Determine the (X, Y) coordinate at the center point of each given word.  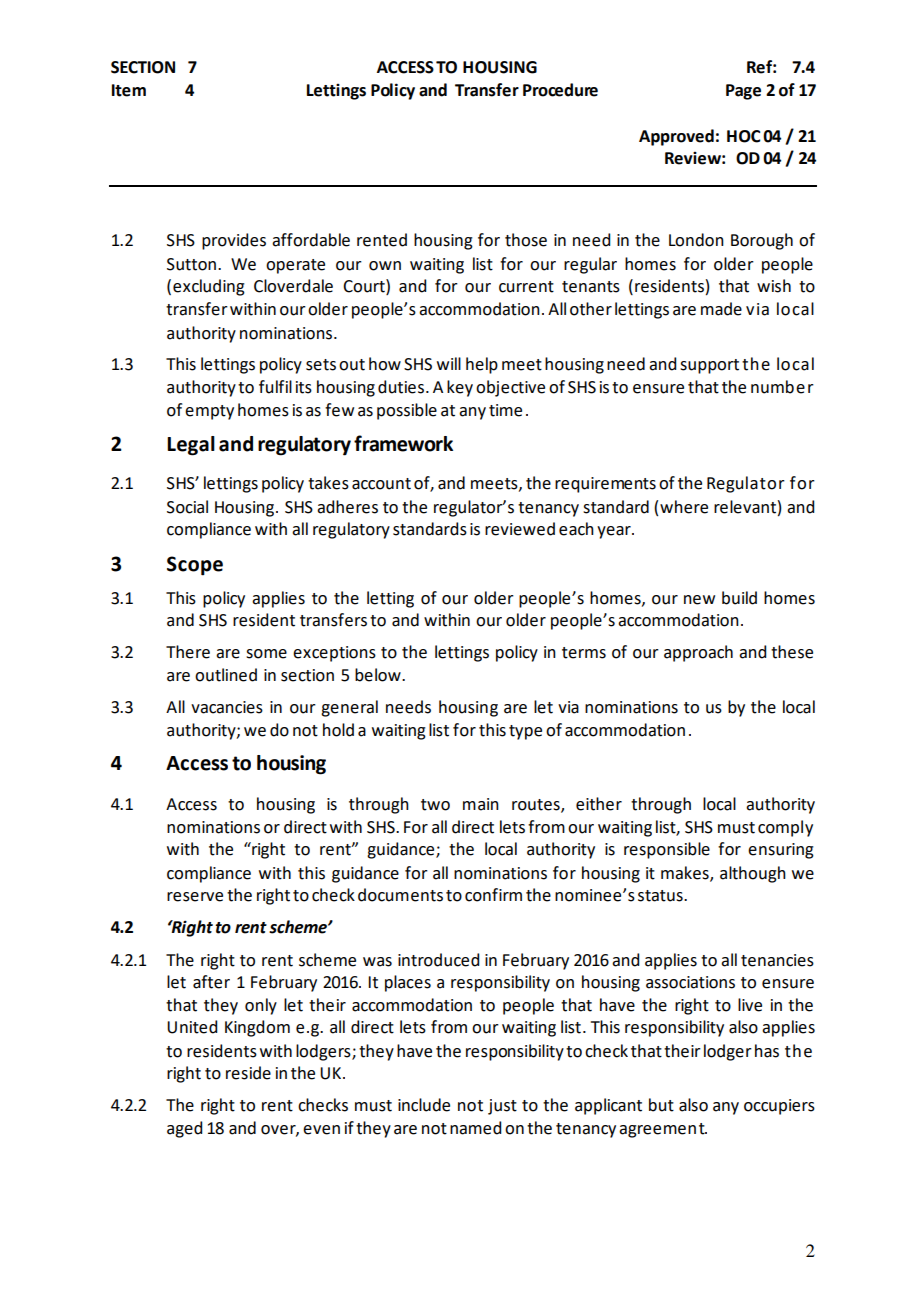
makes (686, 873)
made (721, 309)
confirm (493, 895)
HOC (744, 136)
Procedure (560, 90)
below (379, 675)
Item (129, 90)
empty (209, 412)
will (449, 363)
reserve (195, 897)
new (699, 600)
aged (184, 1129)
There (188, 652)
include (424, 1105)
